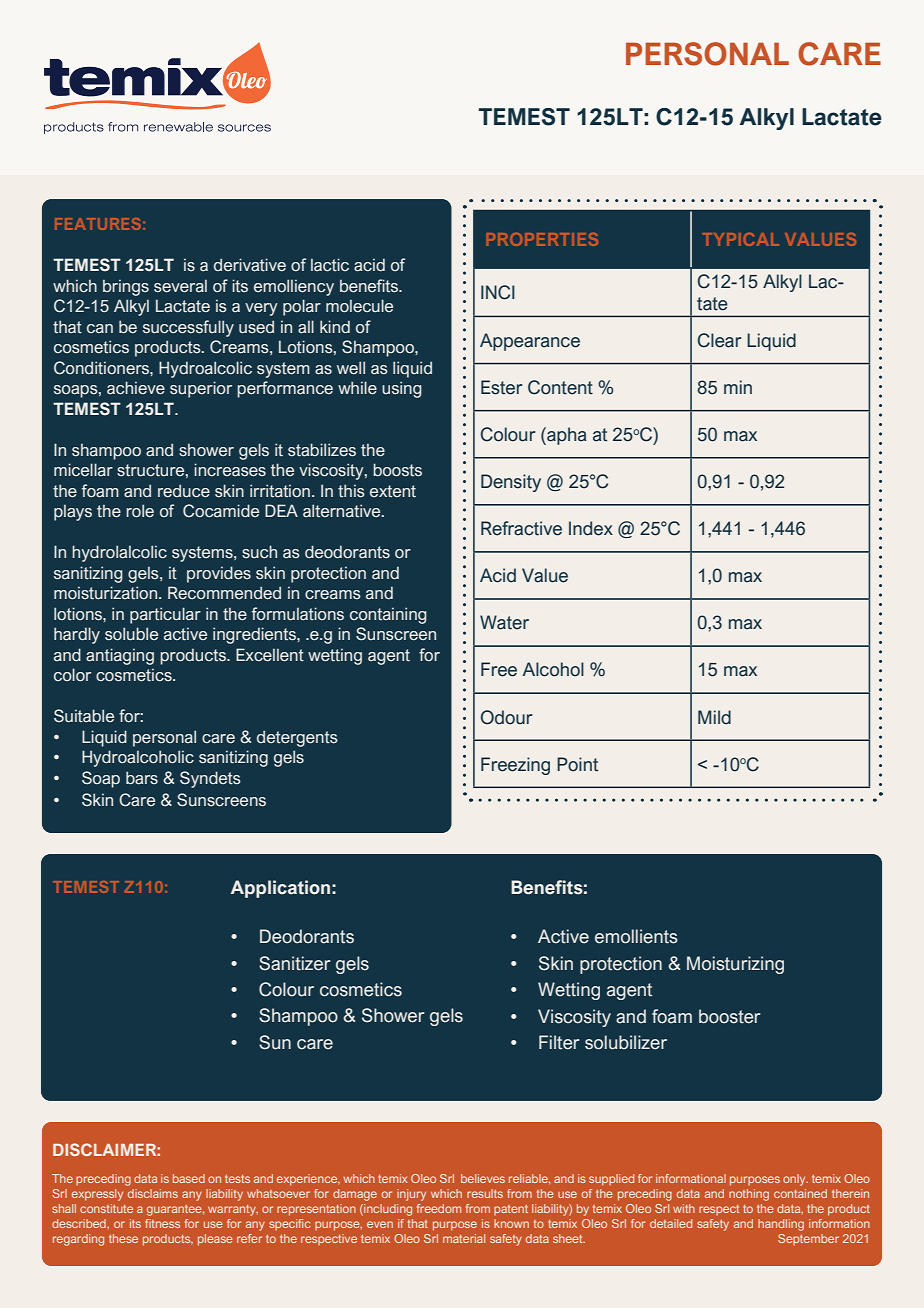 The width and height of the page is (924, 1308). What do you see at coordinates (142, 778) in the page?
I see `bars` at bounding box center [142, 778].
